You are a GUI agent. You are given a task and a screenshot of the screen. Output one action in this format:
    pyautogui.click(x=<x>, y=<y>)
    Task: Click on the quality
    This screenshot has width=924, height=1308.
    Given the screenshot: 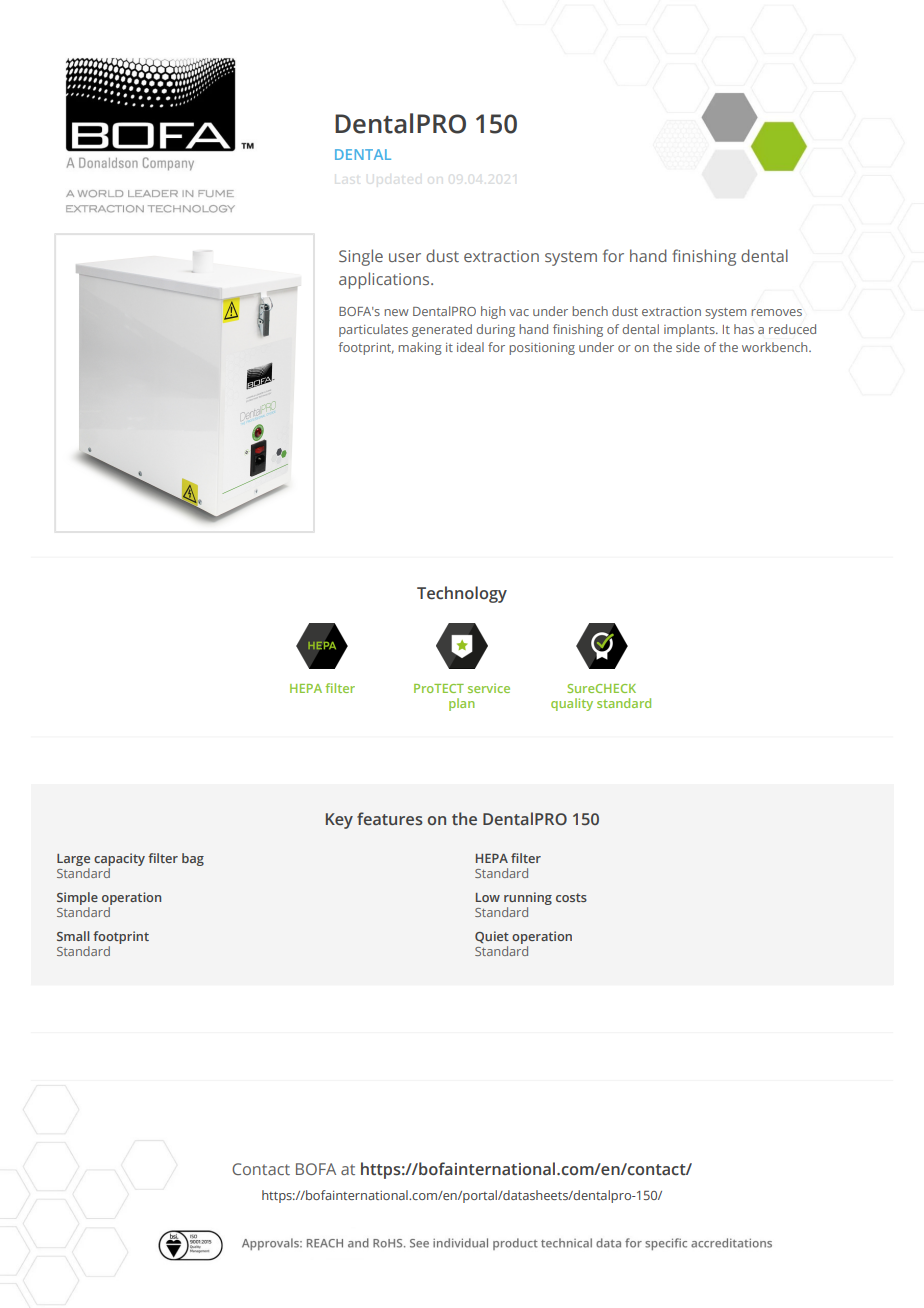 What is the action you would take?
    pyautogui.click(x=572, y=704)
